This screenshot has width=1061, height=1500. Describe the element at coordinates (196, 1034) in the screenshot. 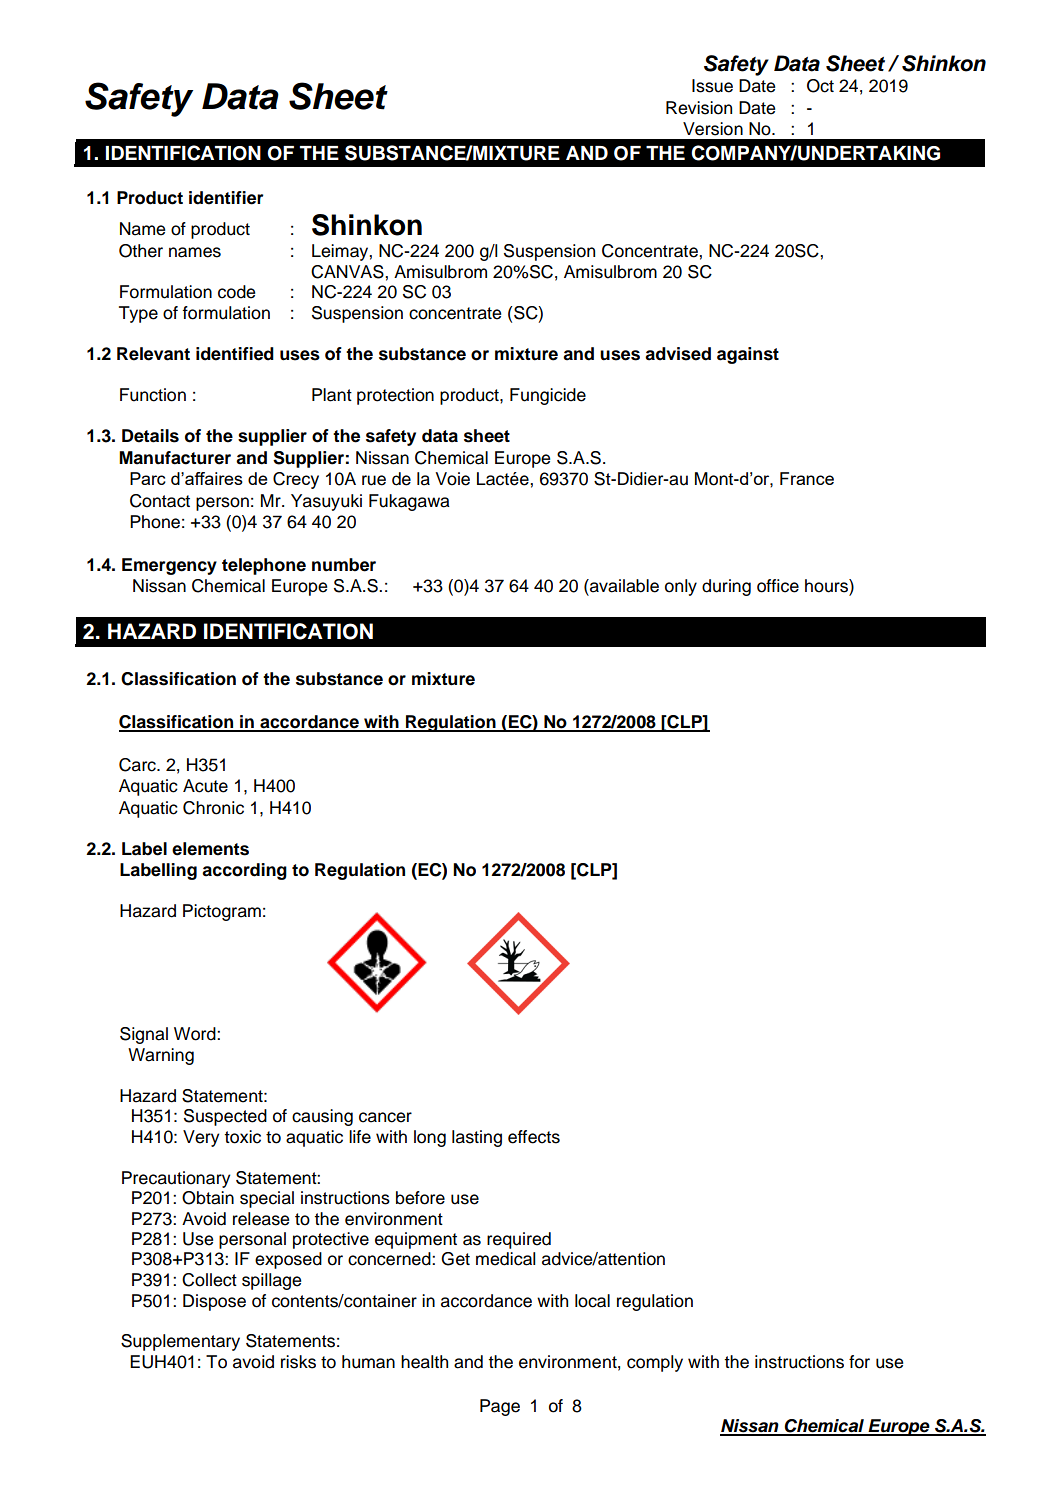

I see `Word` at that location.
